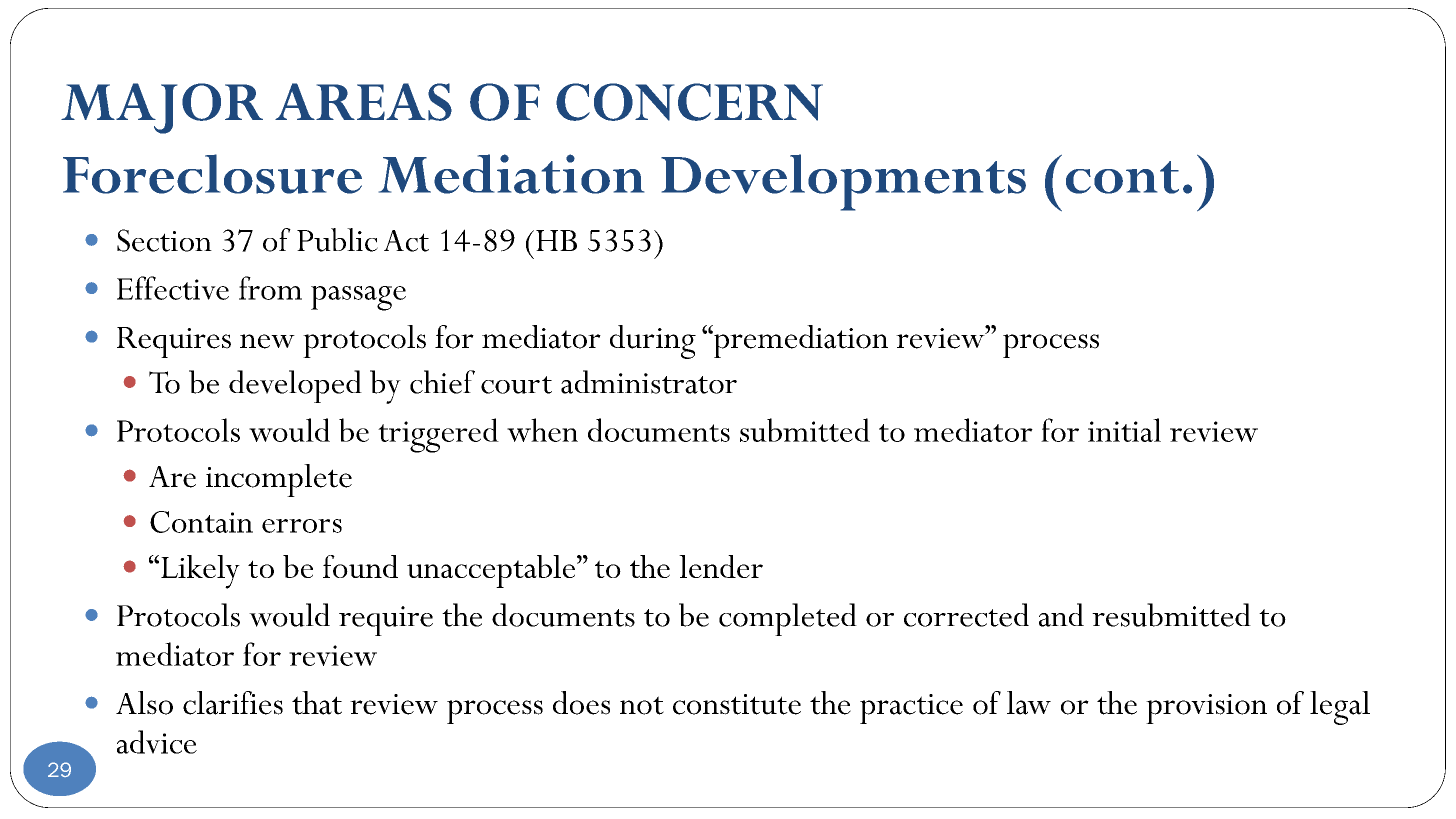 Image resolution: width=1456 pixels, height=819 pixels. What do you see at coordinates (843, 182) in the screenshot?
I see `Developments` at bounding box center [843, 182].
